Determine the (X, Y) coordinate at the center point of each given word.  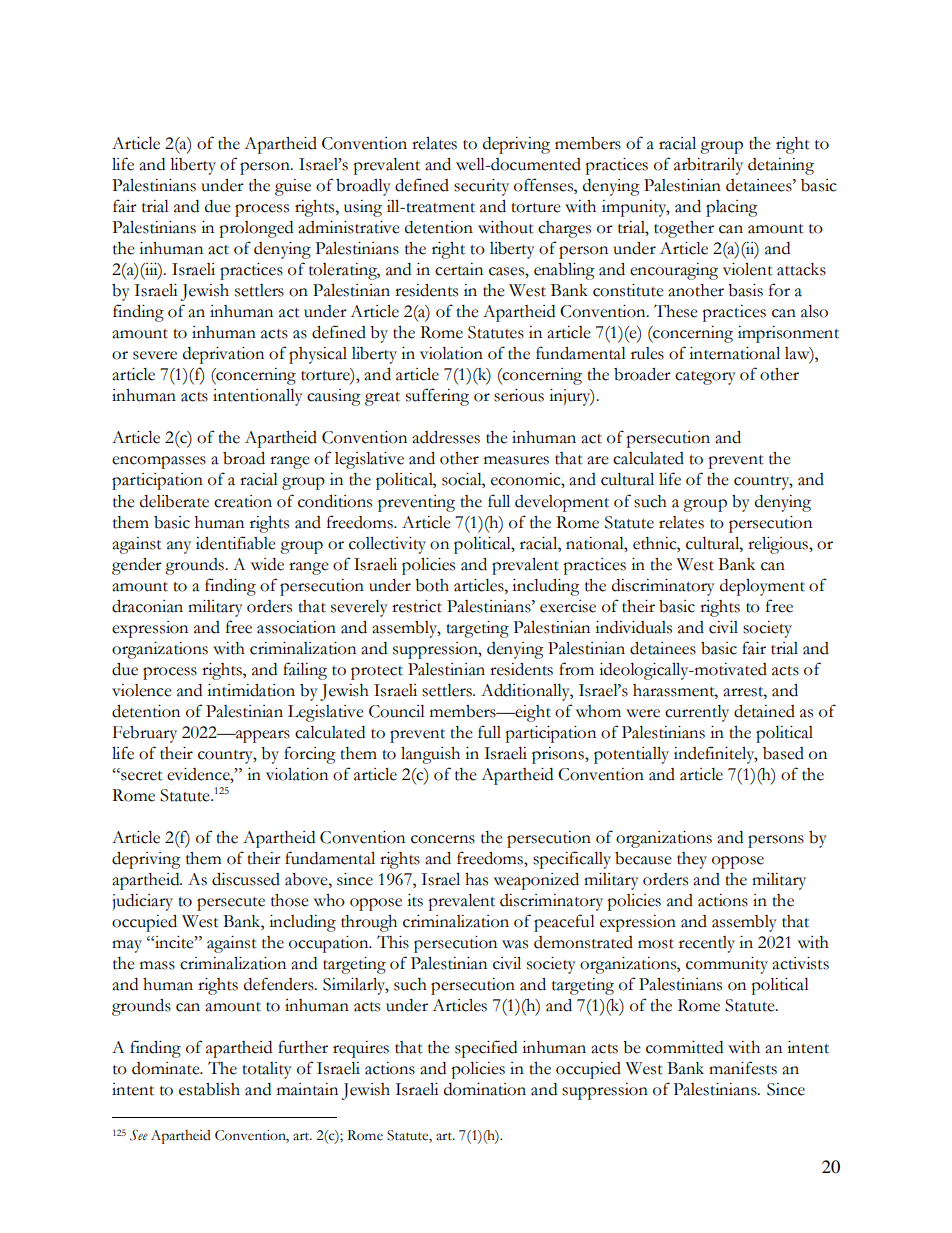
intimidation (251, 690)
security (481, 187)
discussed (246, 879)
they (692, 860)
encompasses (159, 462)
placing (732, 208)
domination (485, 1089)
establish (209, 1089)
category (705, 378)
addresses (446, 437)
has (476, 879)
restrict (417, 606)
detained (764, 711)
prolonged (256, 229)
